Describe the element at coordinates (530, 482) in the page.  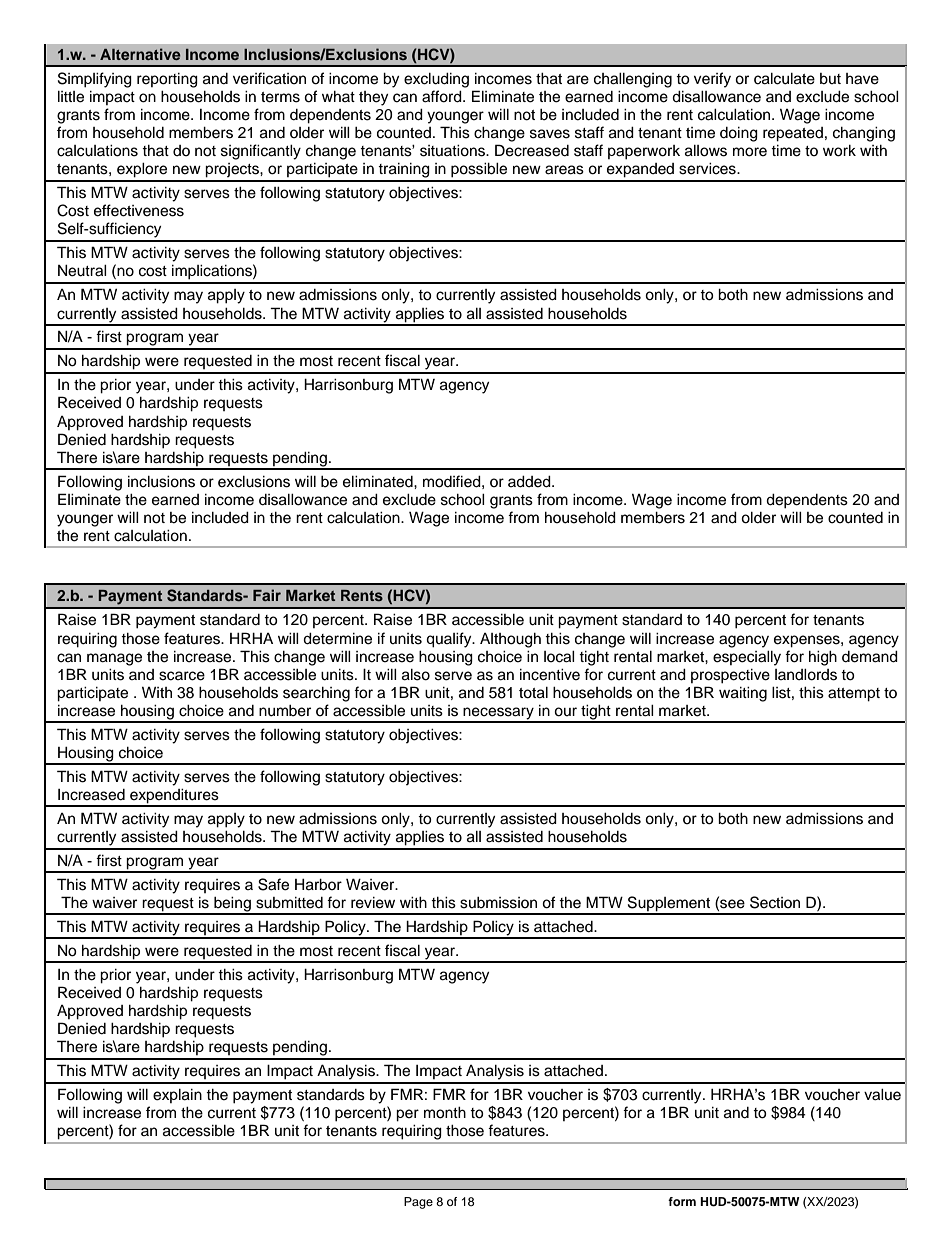
I see `added` at that location.
